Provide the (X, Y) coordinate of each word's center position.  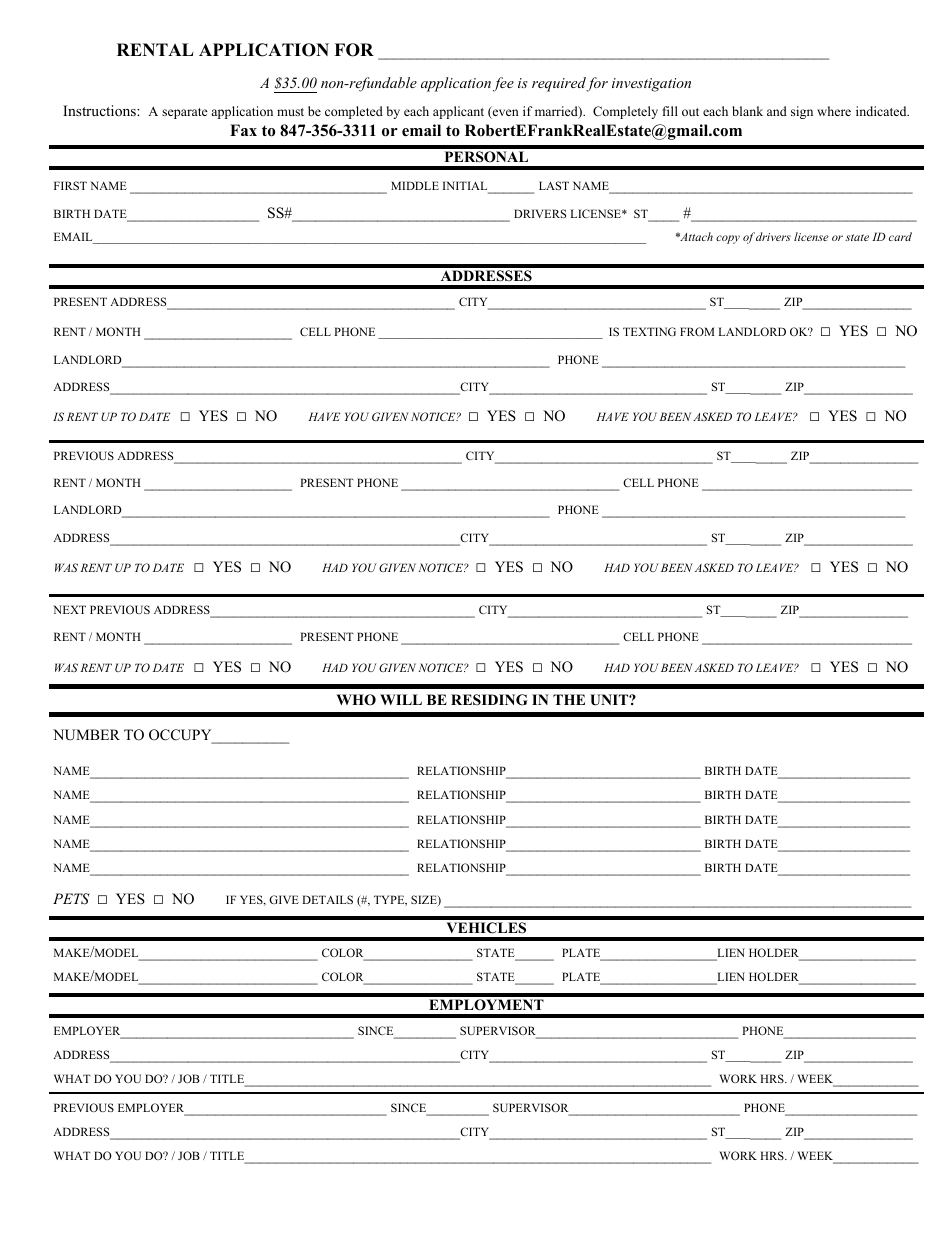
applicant (458, 112)
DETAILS (327, 899)
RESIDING (489, 700)
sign (802, 112)
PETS (71, 899)
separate (185, 113)
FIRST (70, 185)
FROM (697, 331)
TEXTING (649, 331)
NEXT (69, 609)
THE (569, 699)
